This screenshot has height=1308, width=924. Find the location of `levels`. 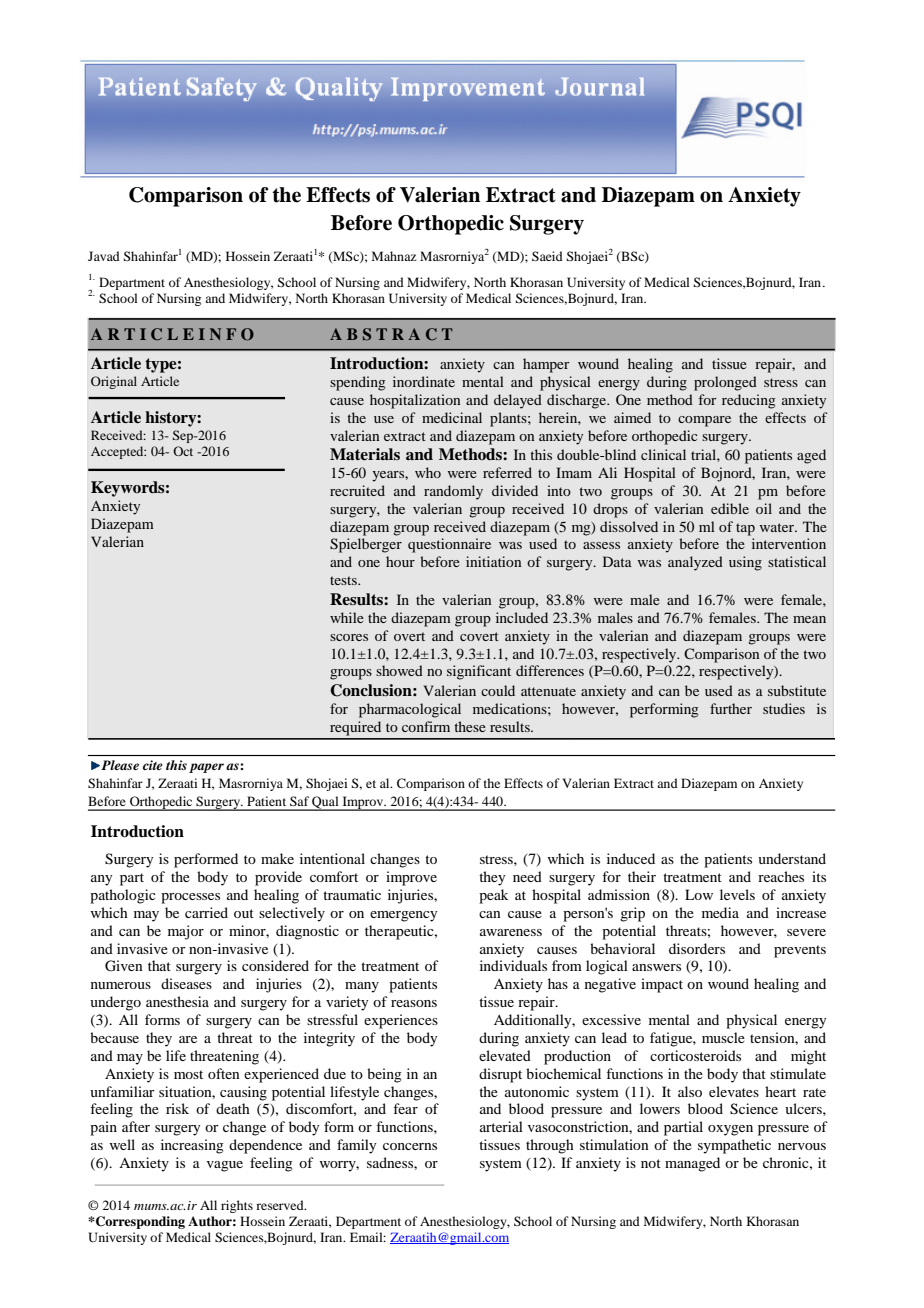

levels is located at coordinates (737, 894).
